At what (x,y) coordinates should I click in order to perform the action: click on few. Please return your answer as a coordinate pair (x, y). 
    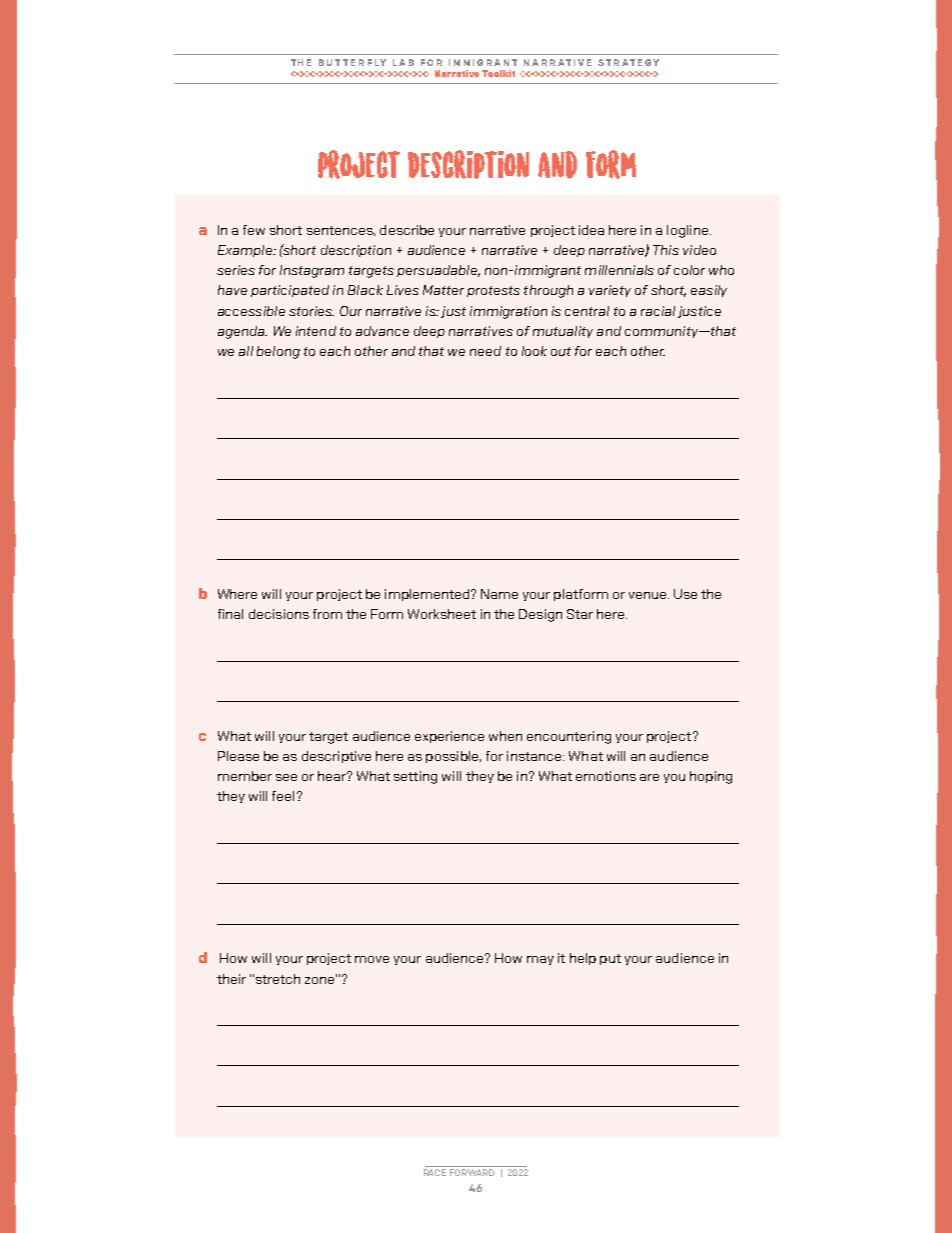
    Looking at the image, I should click on (254, 230).
